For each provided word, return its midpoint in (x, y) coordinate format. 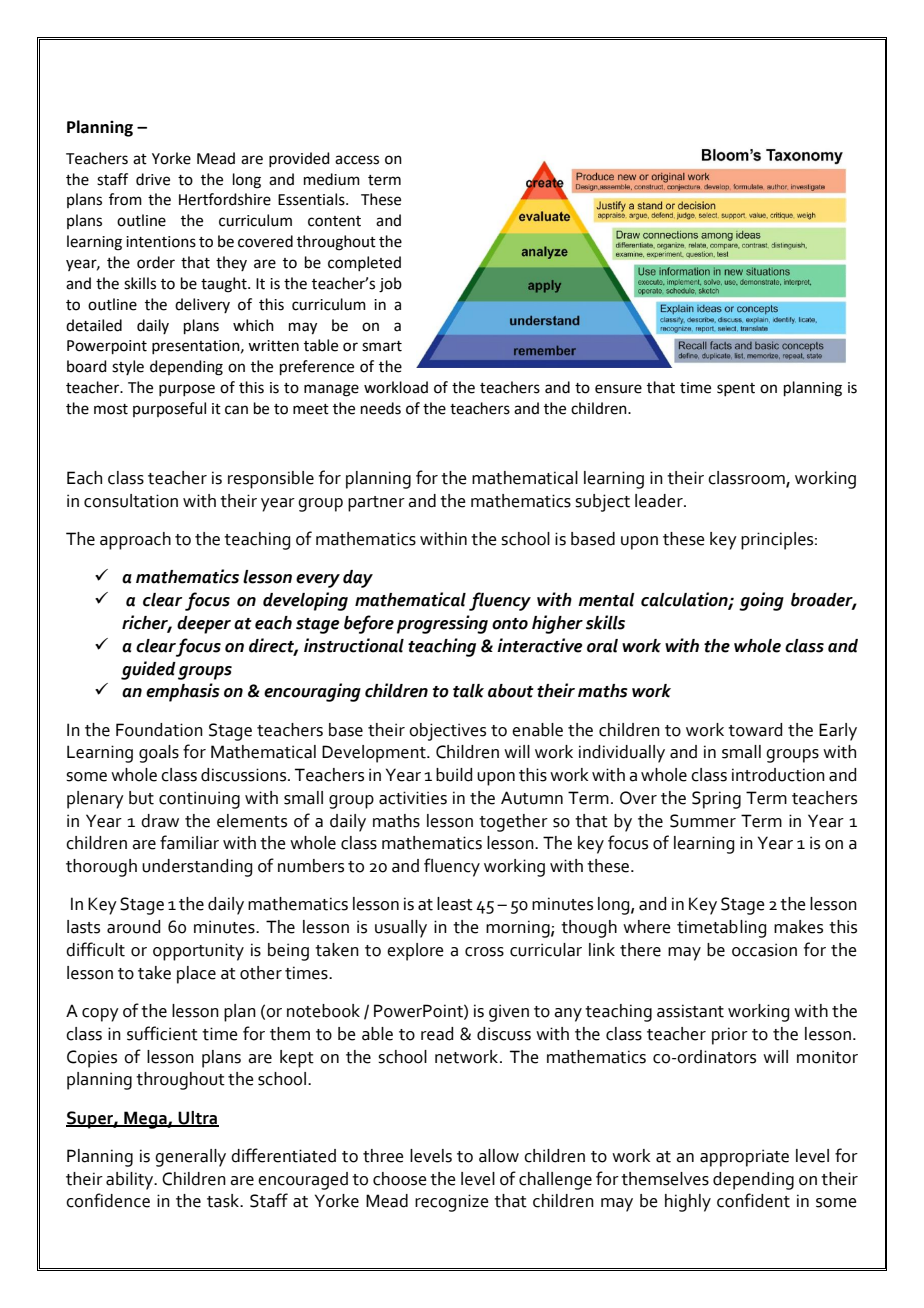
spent (736, 389)
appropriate (744, 1158)
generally (190, 1158)
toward (755, 730)
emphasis (183, 692)
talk (468, 691)
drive (153, 179)
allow (499, 1156)
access (357, 160)
